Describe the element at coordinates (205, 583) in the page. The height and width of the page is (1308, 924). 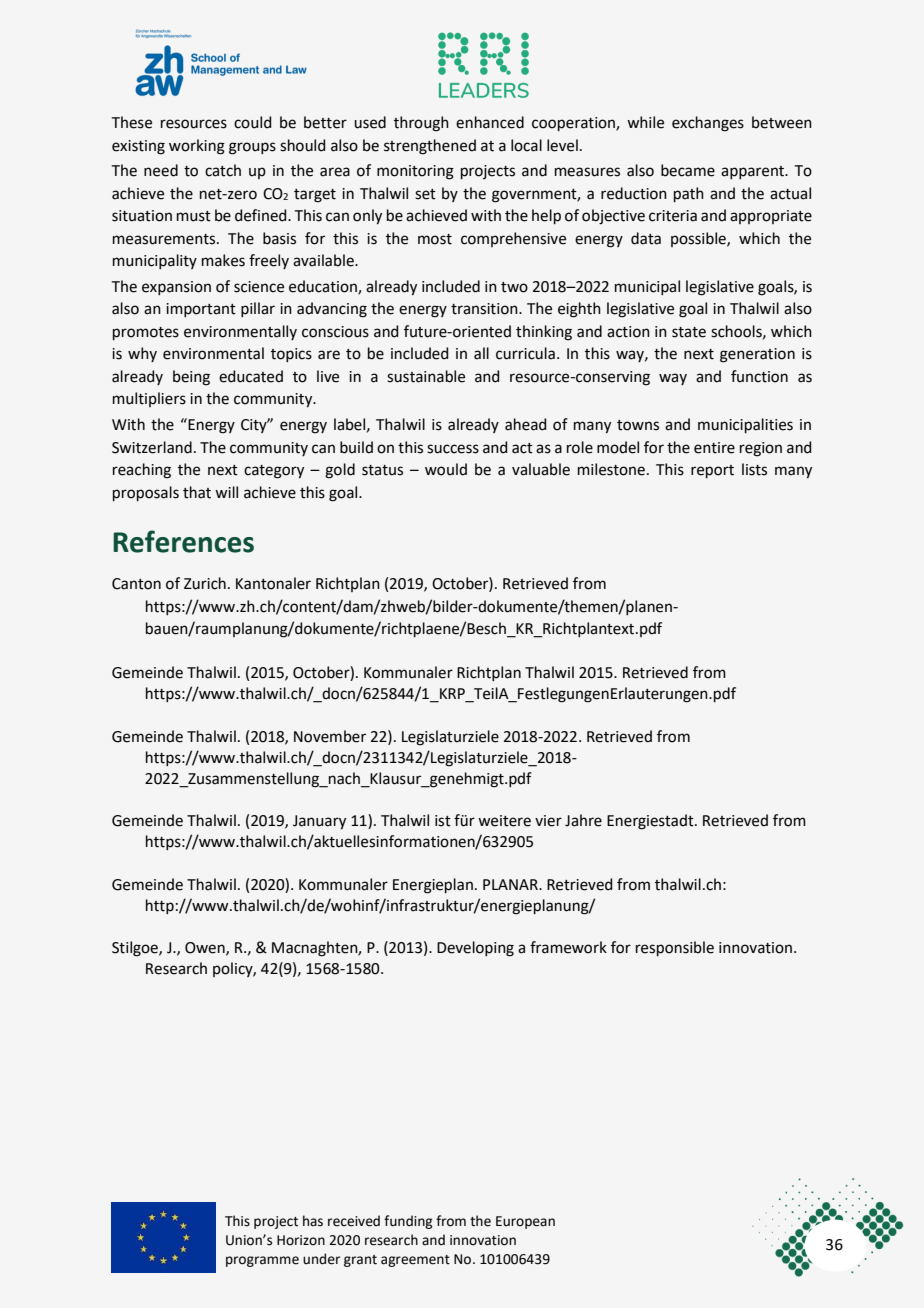
I see `Zurich` at that location.
